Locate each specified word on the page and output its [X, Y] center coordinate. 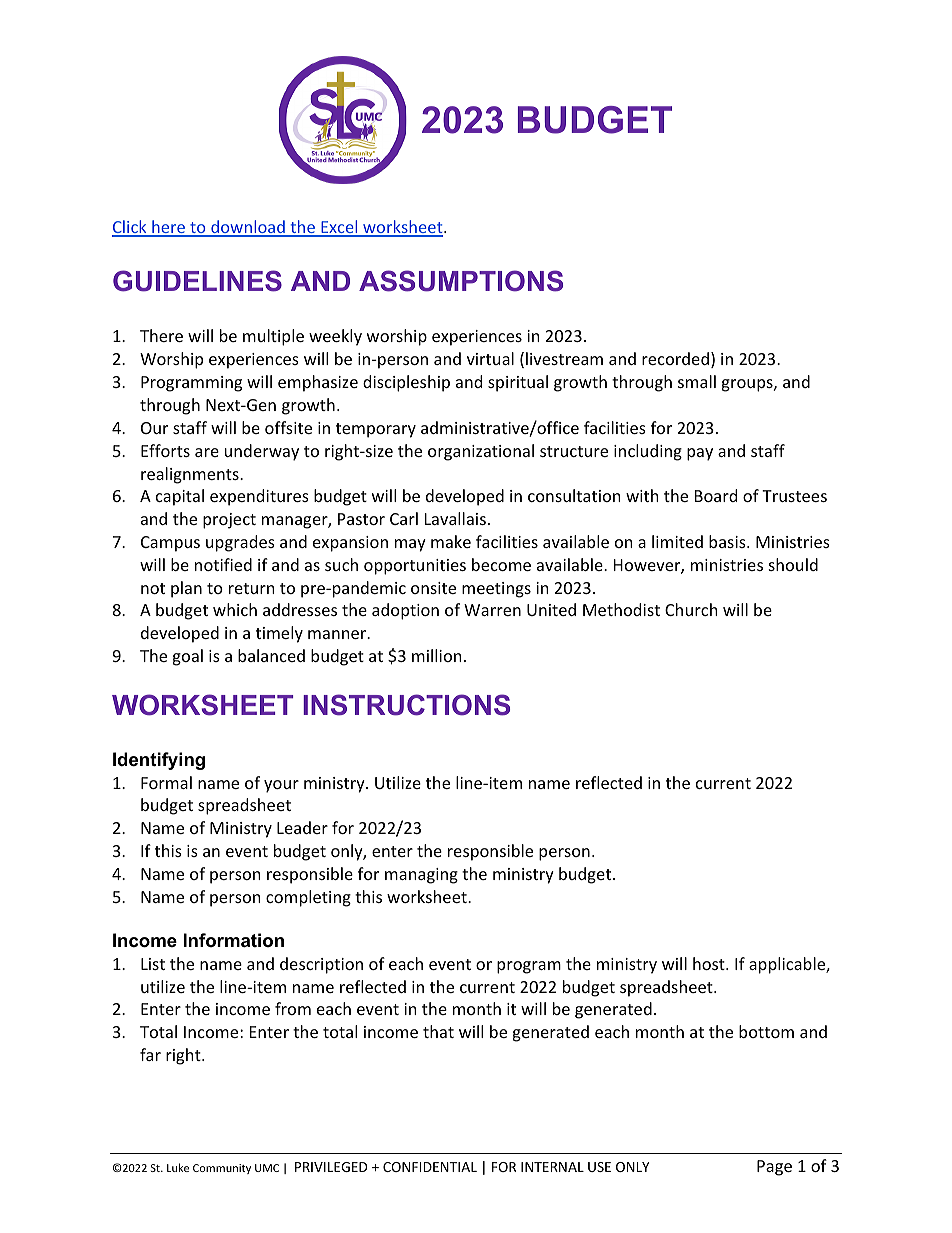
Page [774, 1168]
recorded [675, 358]
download [248, 228]
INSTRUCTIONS [406, 705]
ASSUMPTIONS [461, 281]
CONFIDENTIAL [430, 1167]
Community [222, 1169]
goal [187, 657]
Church [691, 609]
